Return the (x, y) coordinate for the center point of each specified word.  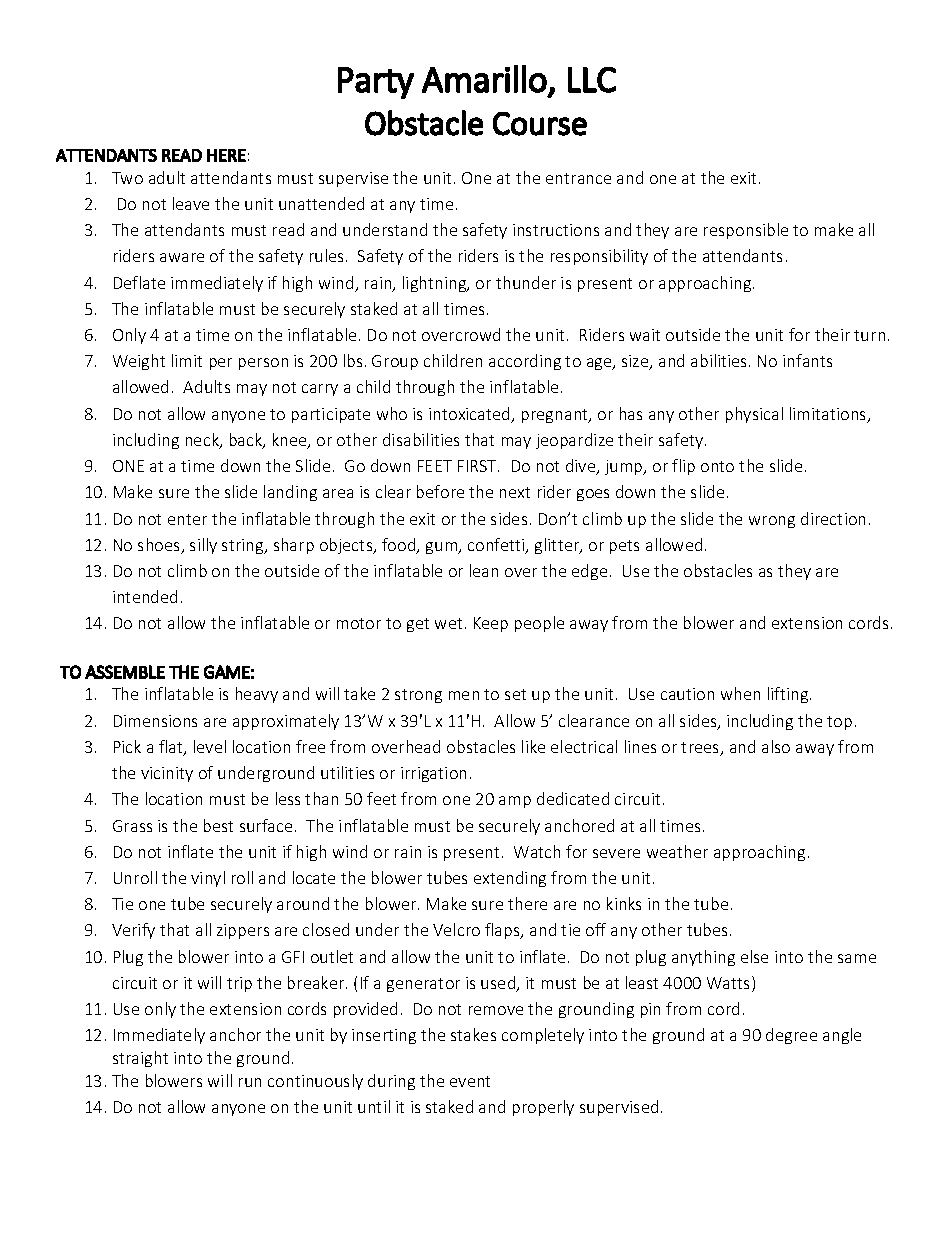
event (470, 1081)
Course (540, 124)
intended (145, 596)
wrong (772, 522)
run (250, 1082)
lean (484, 570)
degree (791, 1036)
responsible (746, 231)
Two (127, 178)
